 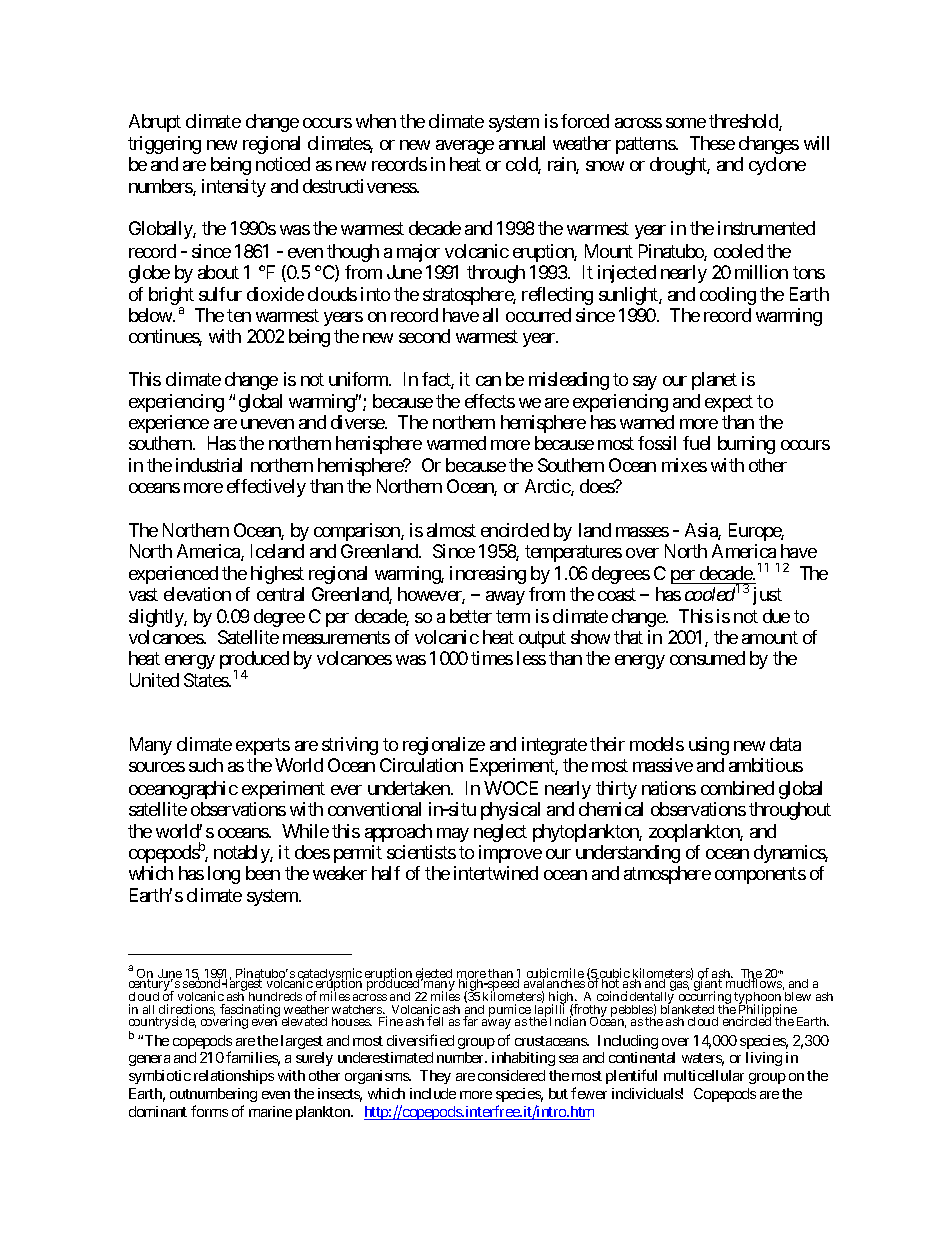 What do you see at coordinates (746, 445) in the screenshot?
I see `burning` at bounding box center [746, 445].
